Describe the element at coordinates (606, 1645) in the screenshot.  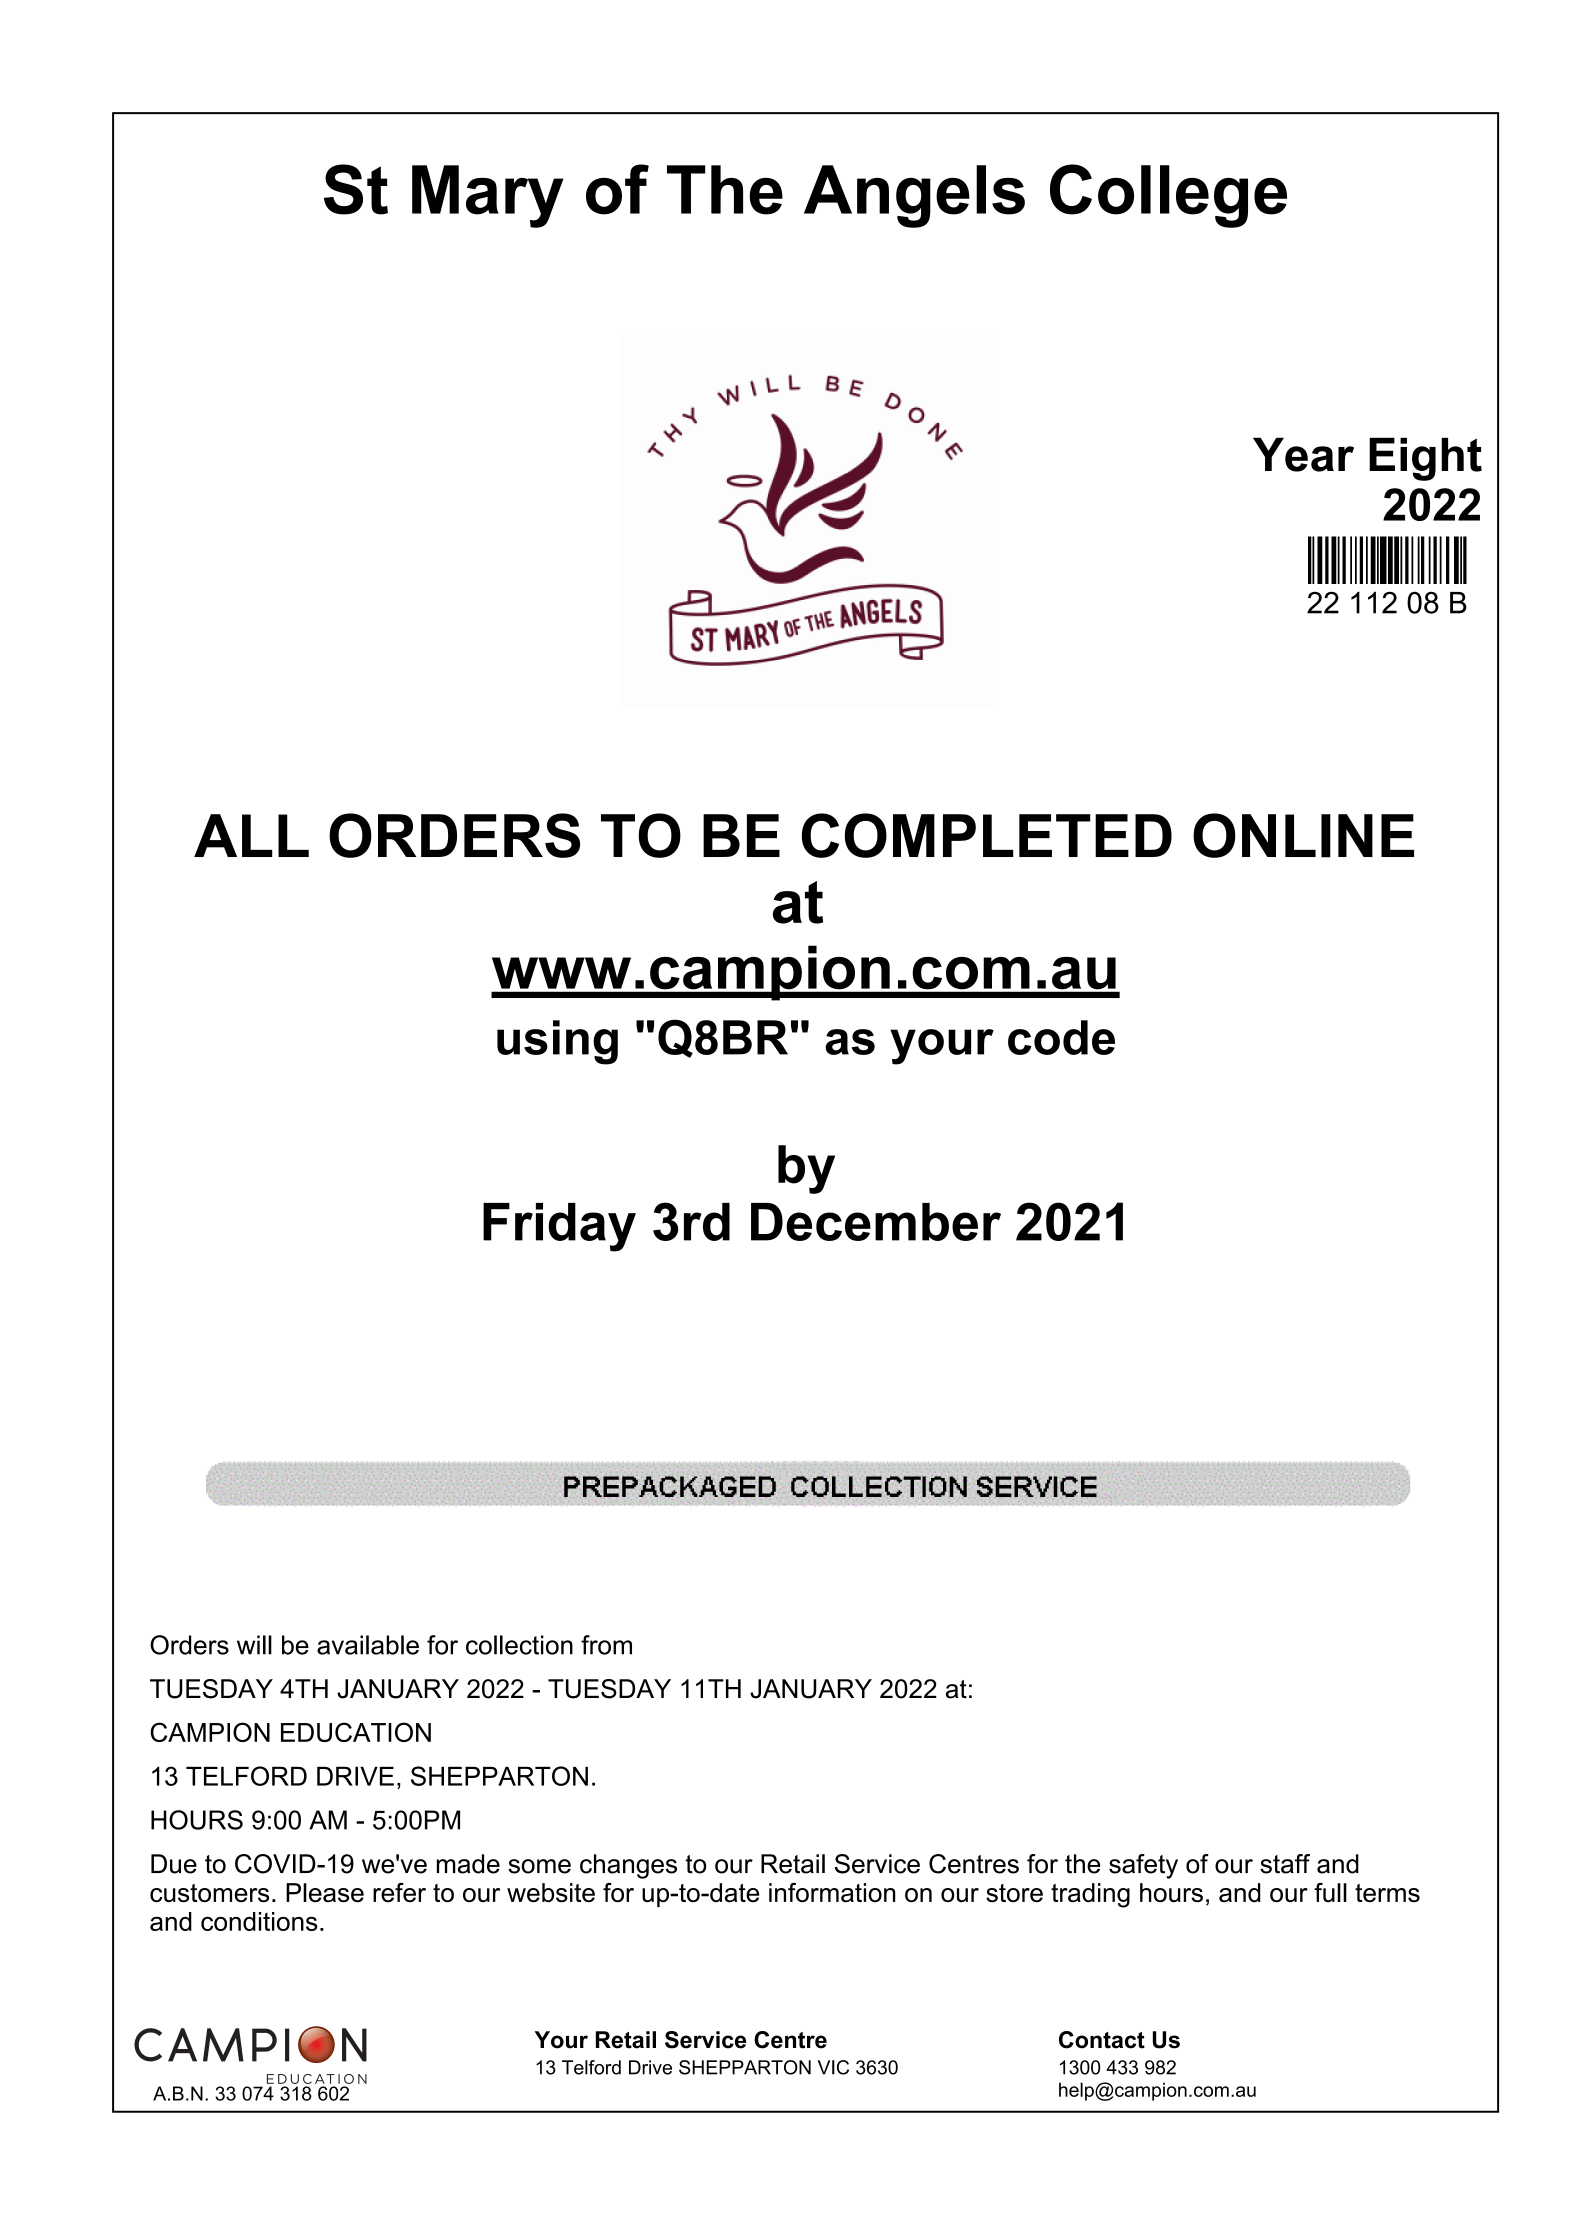
I see `from` at that location.
